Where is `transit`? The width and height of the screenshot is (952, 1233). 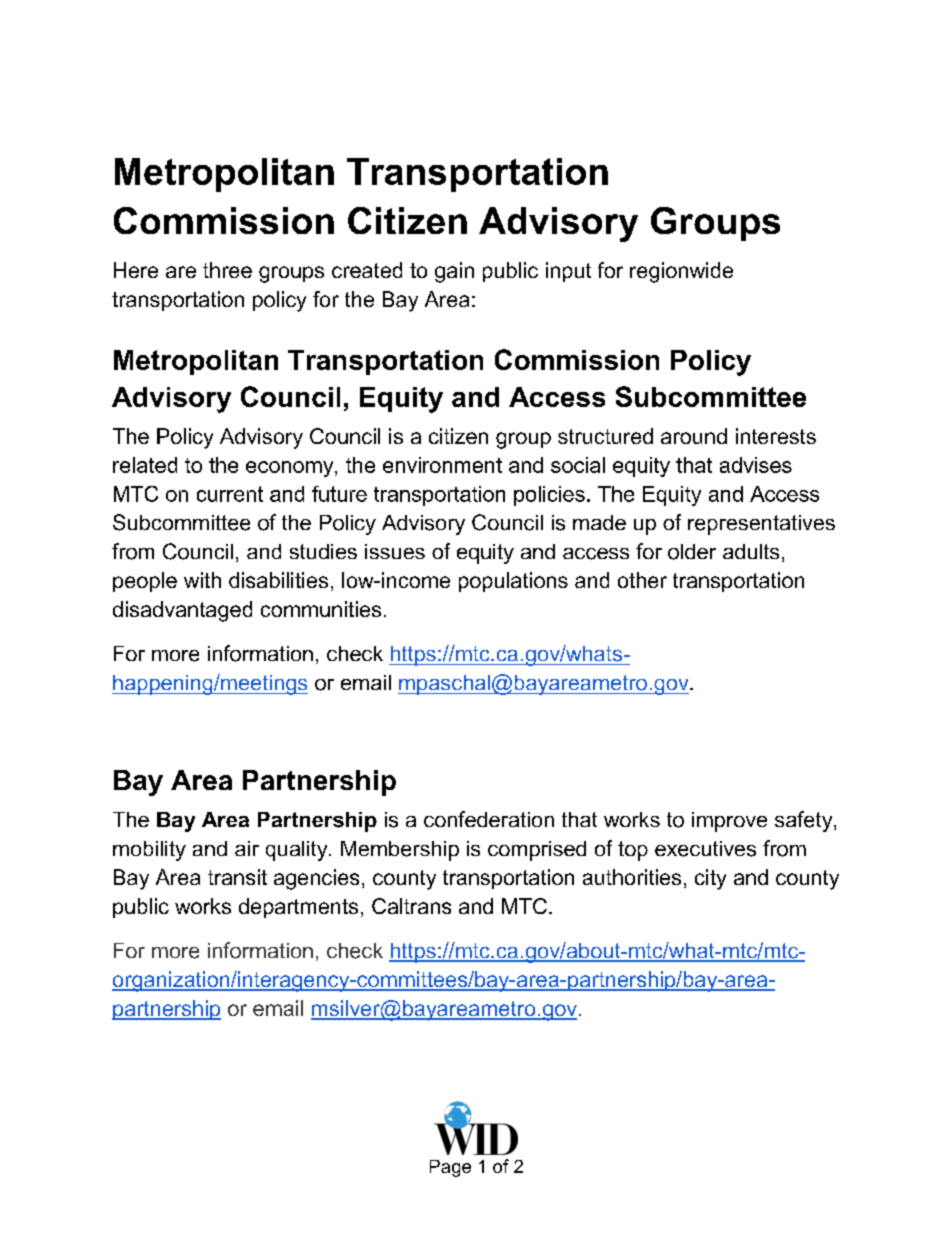
transit is located at coordinates (237, 877).
